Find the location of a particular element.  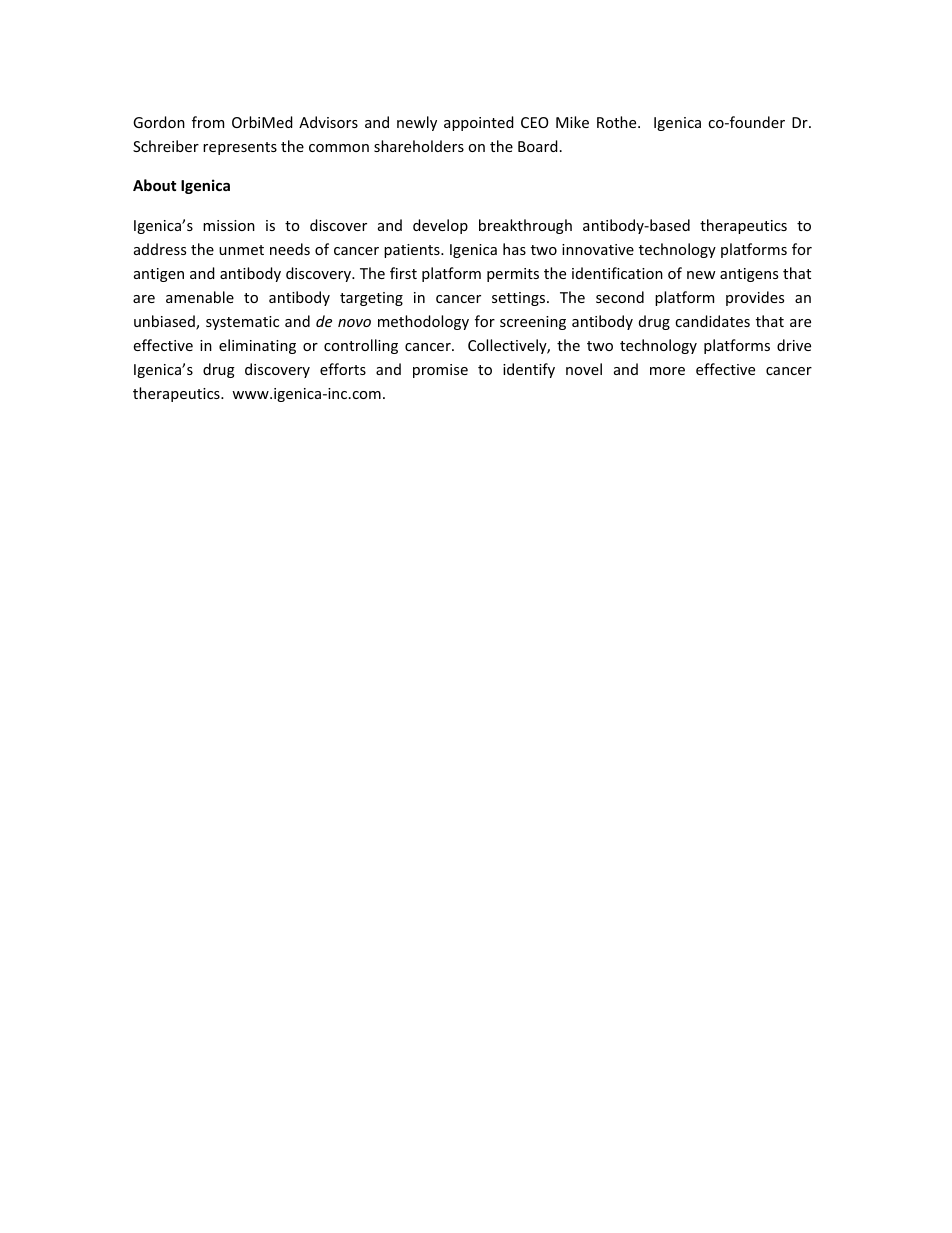

Mike is located at coordinates (572, 122).
